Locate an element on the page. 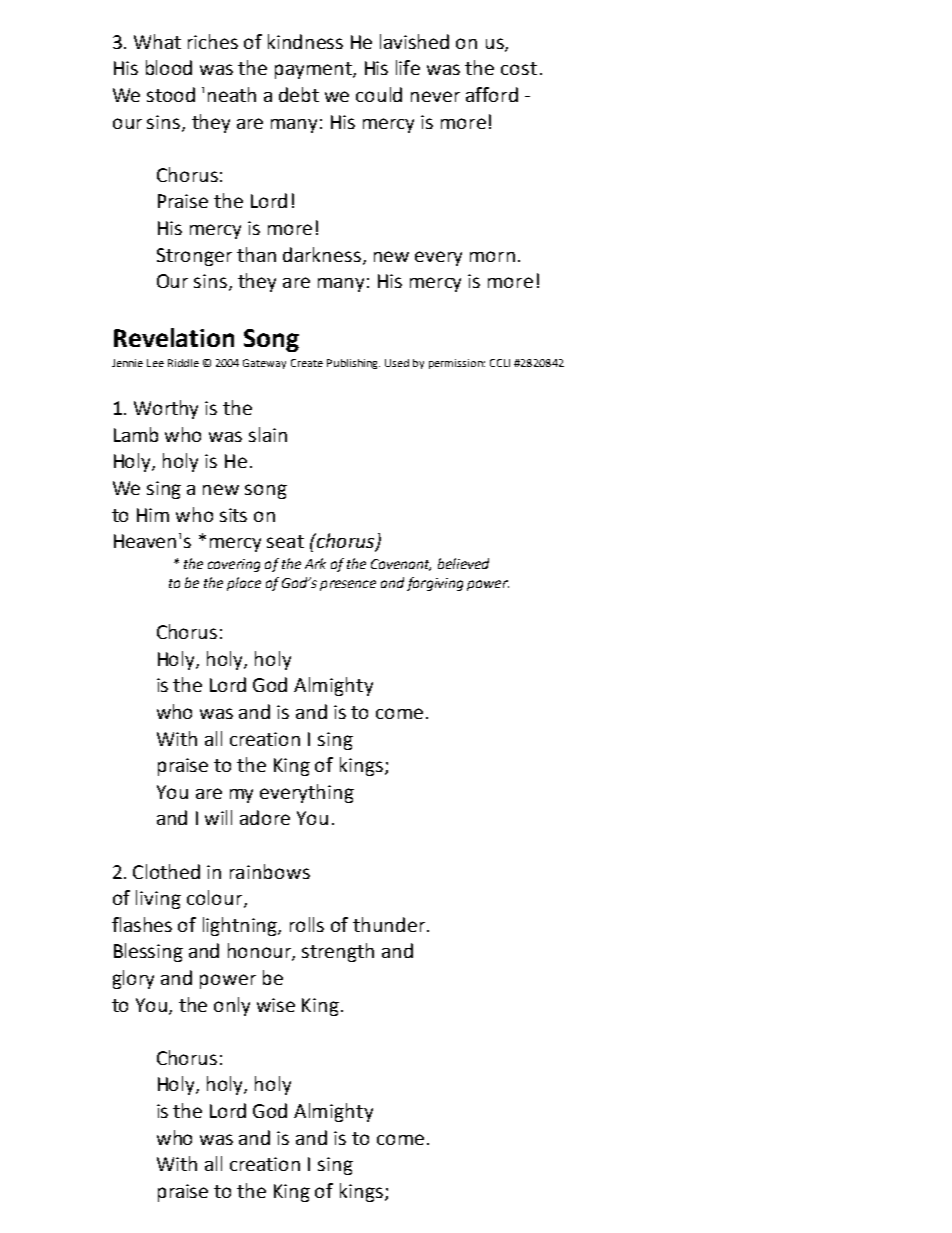 This image has height=1233, width=952. strength is located at coordinates (338, 952).
